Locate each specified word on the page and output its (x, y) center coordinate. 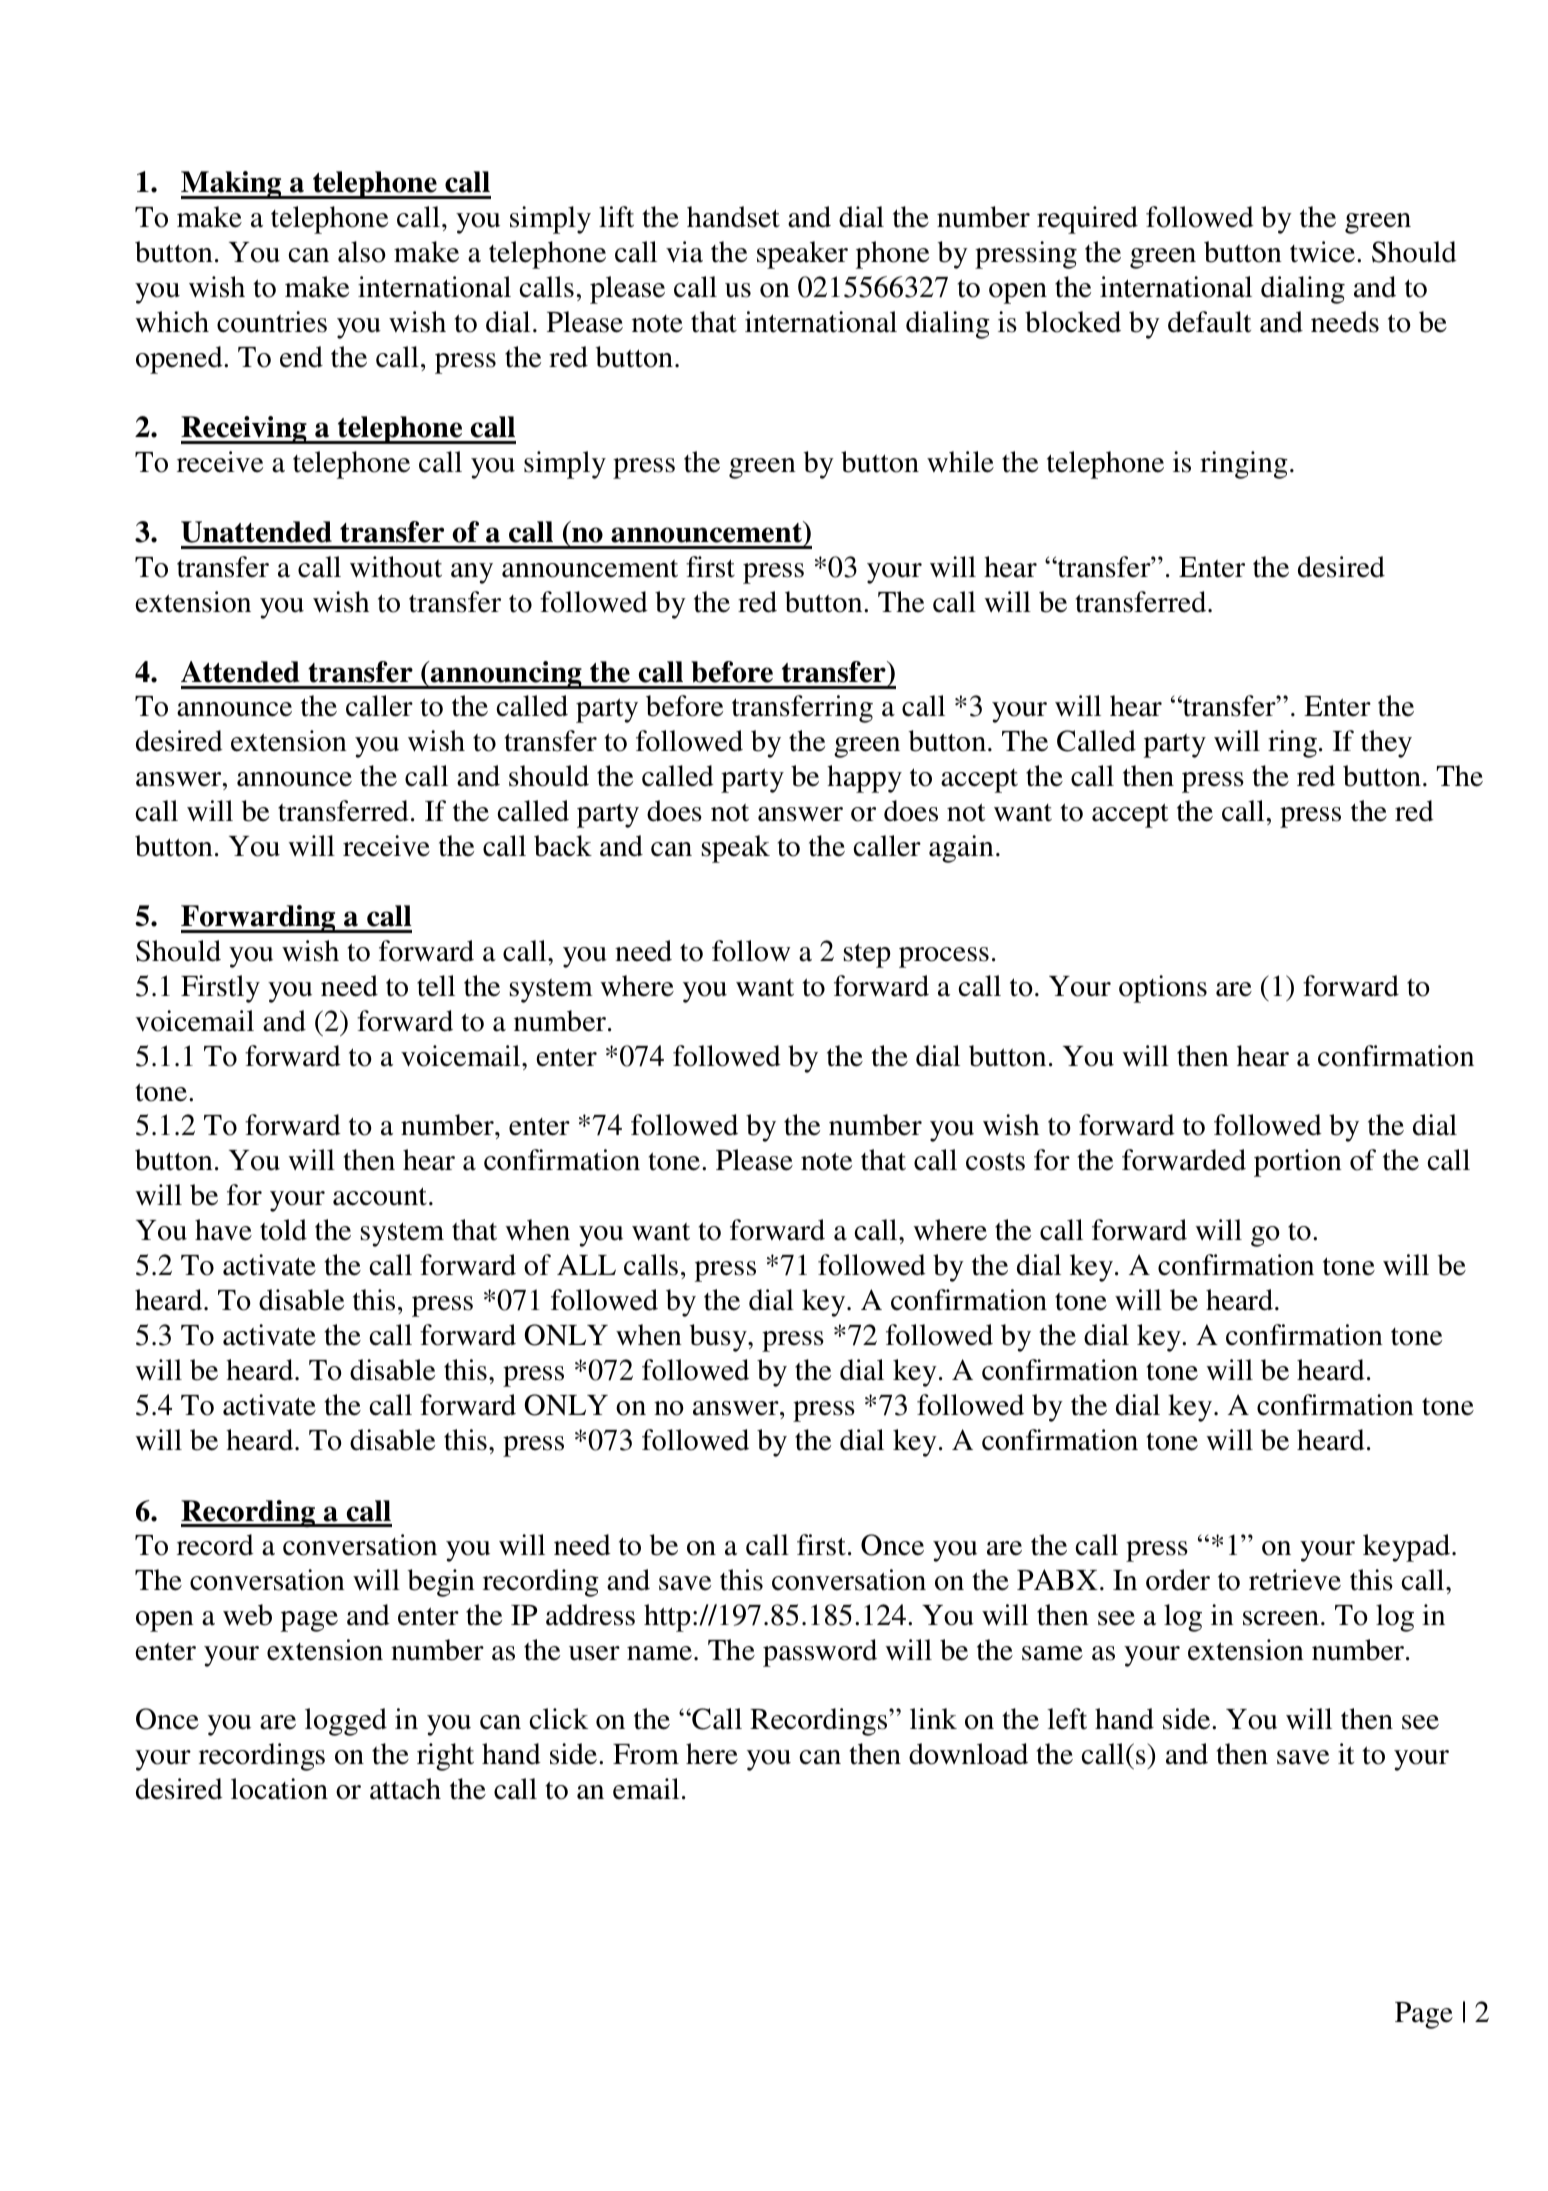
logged (346, 1722)
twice (1322, 252)
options (1163, 989)
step (867, 955)
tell (436, 986)
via (684, 252)
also (362, 252)
